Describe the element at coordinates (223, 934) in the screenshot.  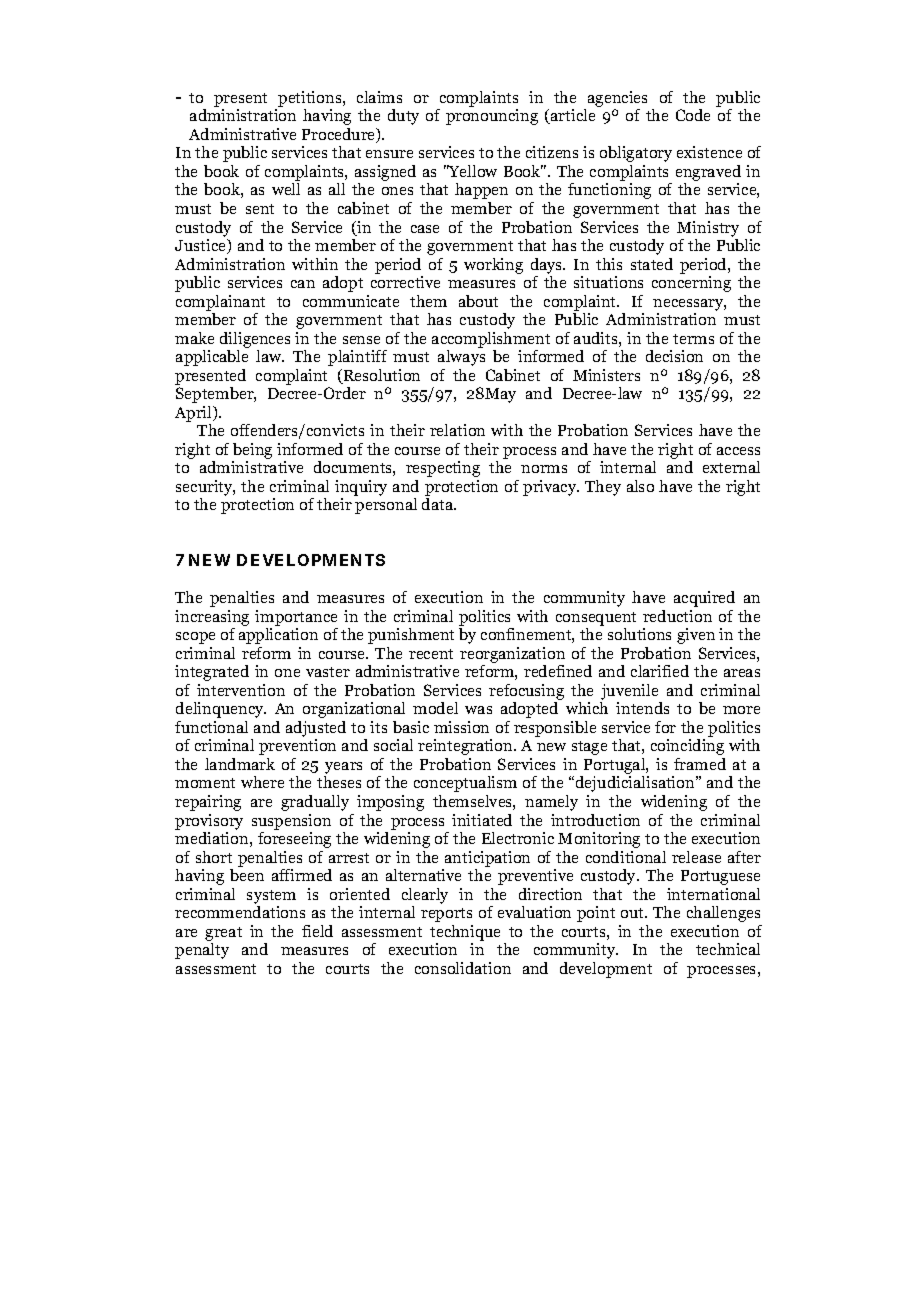
I see `great` at that location.
